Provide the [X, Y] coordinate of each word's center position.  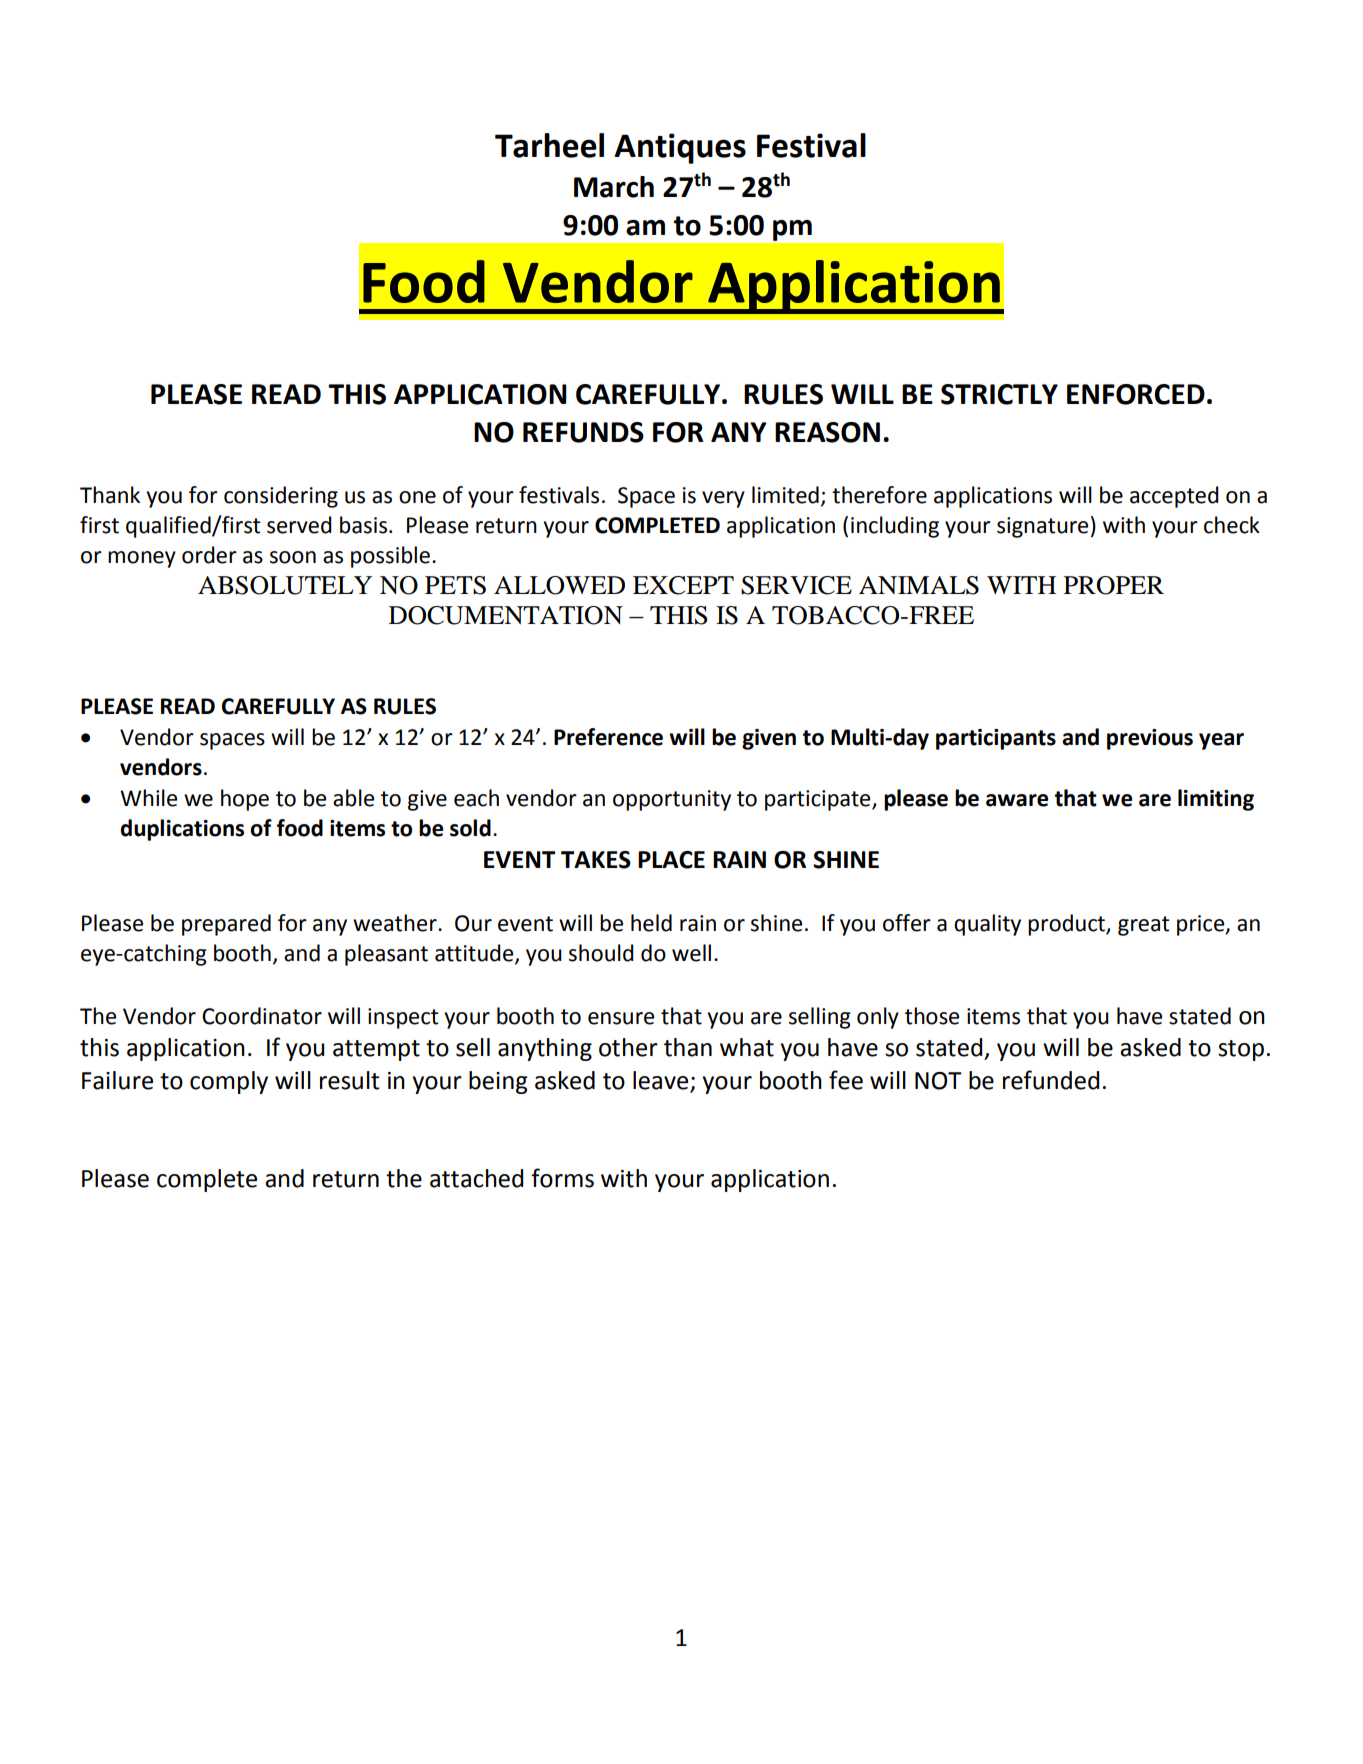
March [614, 187]
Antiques [680, 148]
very [723, 499]
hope [245, 800]
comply [229, 1082]
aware [1017, 800]
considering [281, 497]
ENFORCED [1136, 394]
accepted [1174, 497]
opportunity [672, 800]
